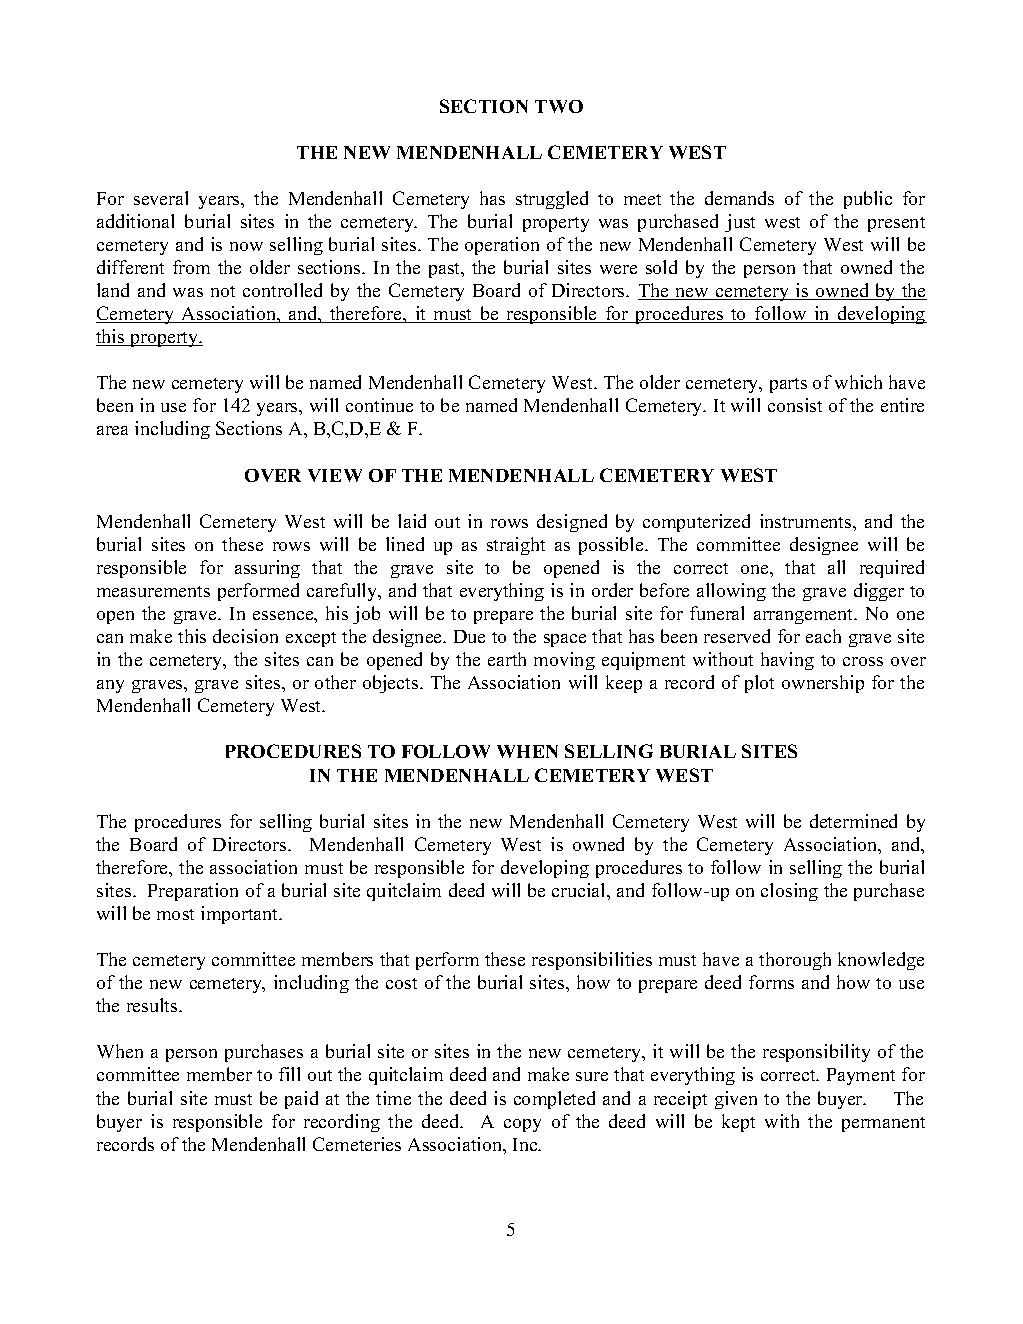 The image size is (1023, 1324). What do you see at coordinates (522, 1125) in the image?
I see `copy` at bounding box center [522, 1125].
